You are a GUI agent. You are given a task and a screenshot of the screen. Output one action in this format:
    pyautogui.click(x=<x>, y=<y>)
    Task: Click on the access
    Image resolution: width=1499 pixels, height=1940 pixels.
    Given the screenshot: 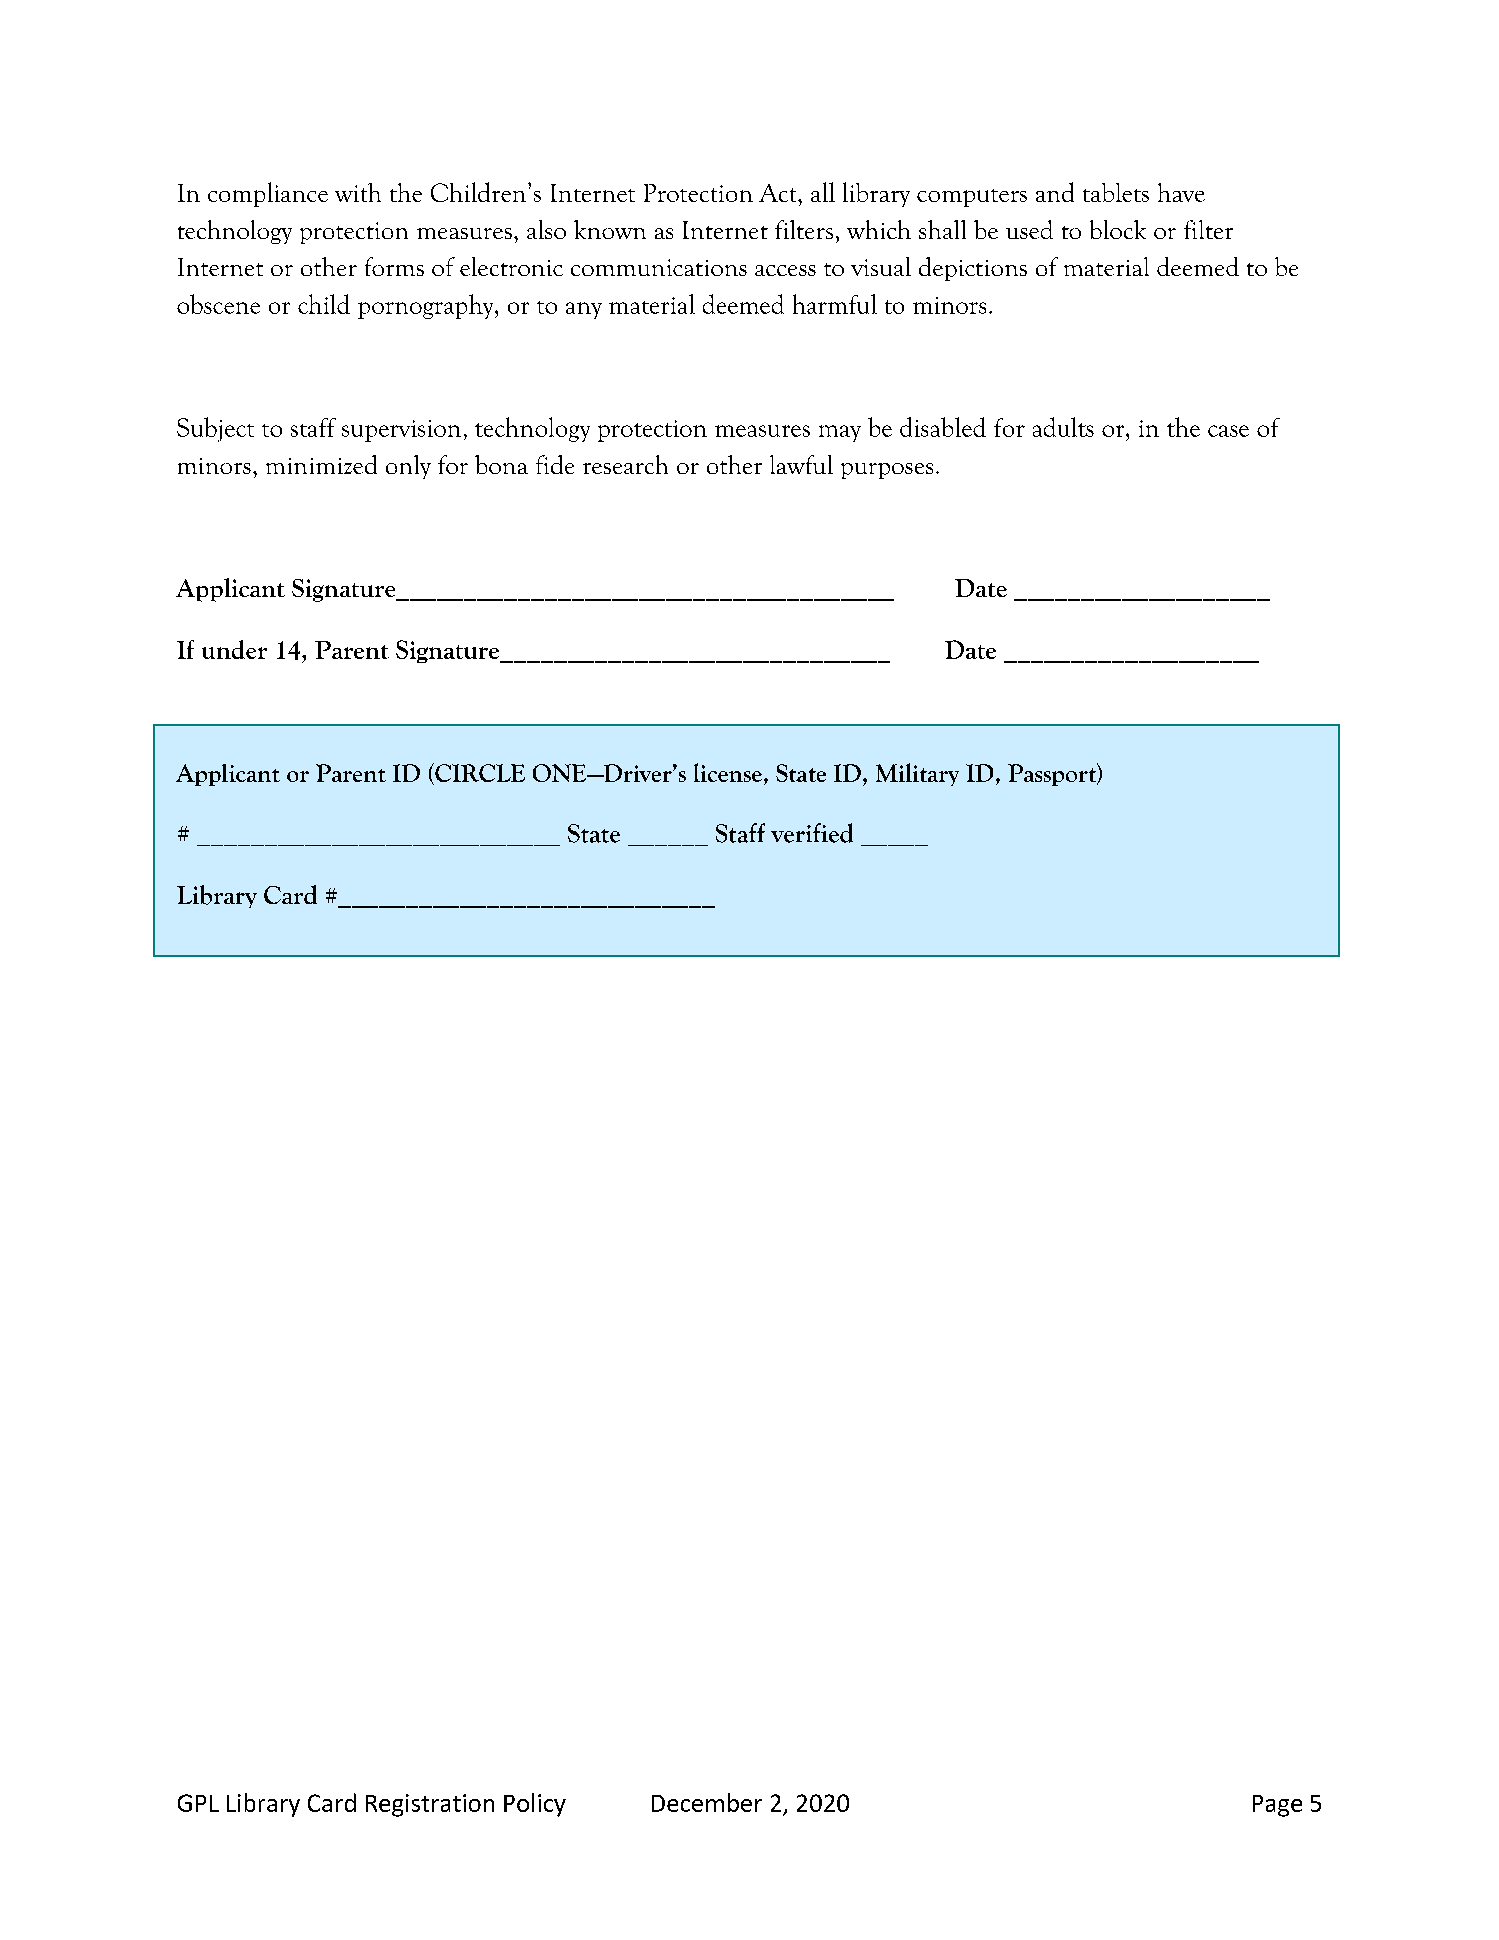 What is the action you would take?
    pyautogui.click(x=785, y=270)
